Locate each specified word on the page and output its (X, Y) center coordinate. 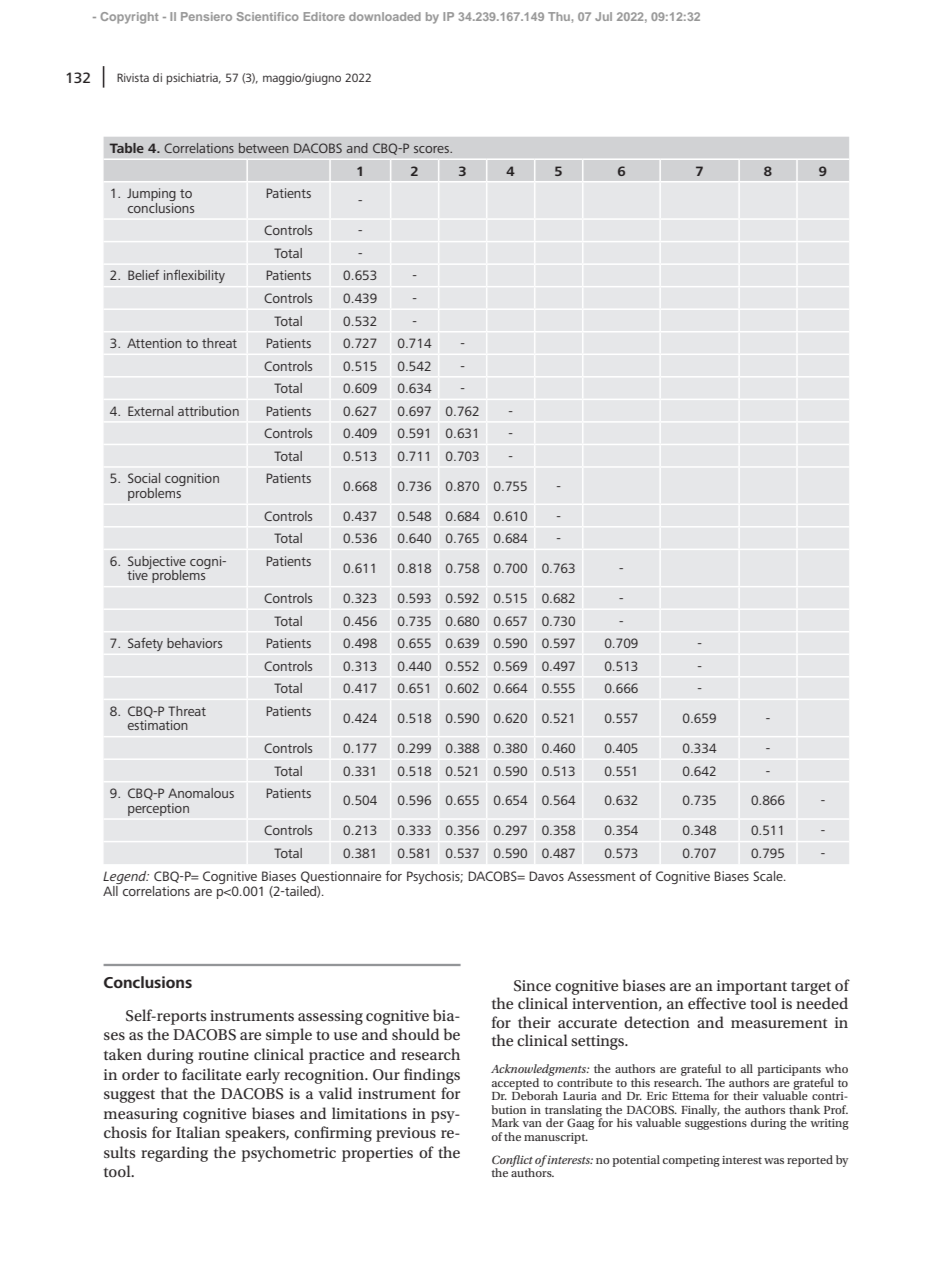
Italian (198, 1132)
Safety (145, 644)
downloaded (385, 16)
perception (158, 809)
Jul (603, 16)
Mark (505, 1122)
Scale (769, 876)
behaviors (194, 643)
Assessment (602, 876)
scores (432, 149)
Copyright (129, 18)
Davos (546, 876)
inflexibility (194, 276)
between (264, 148)
